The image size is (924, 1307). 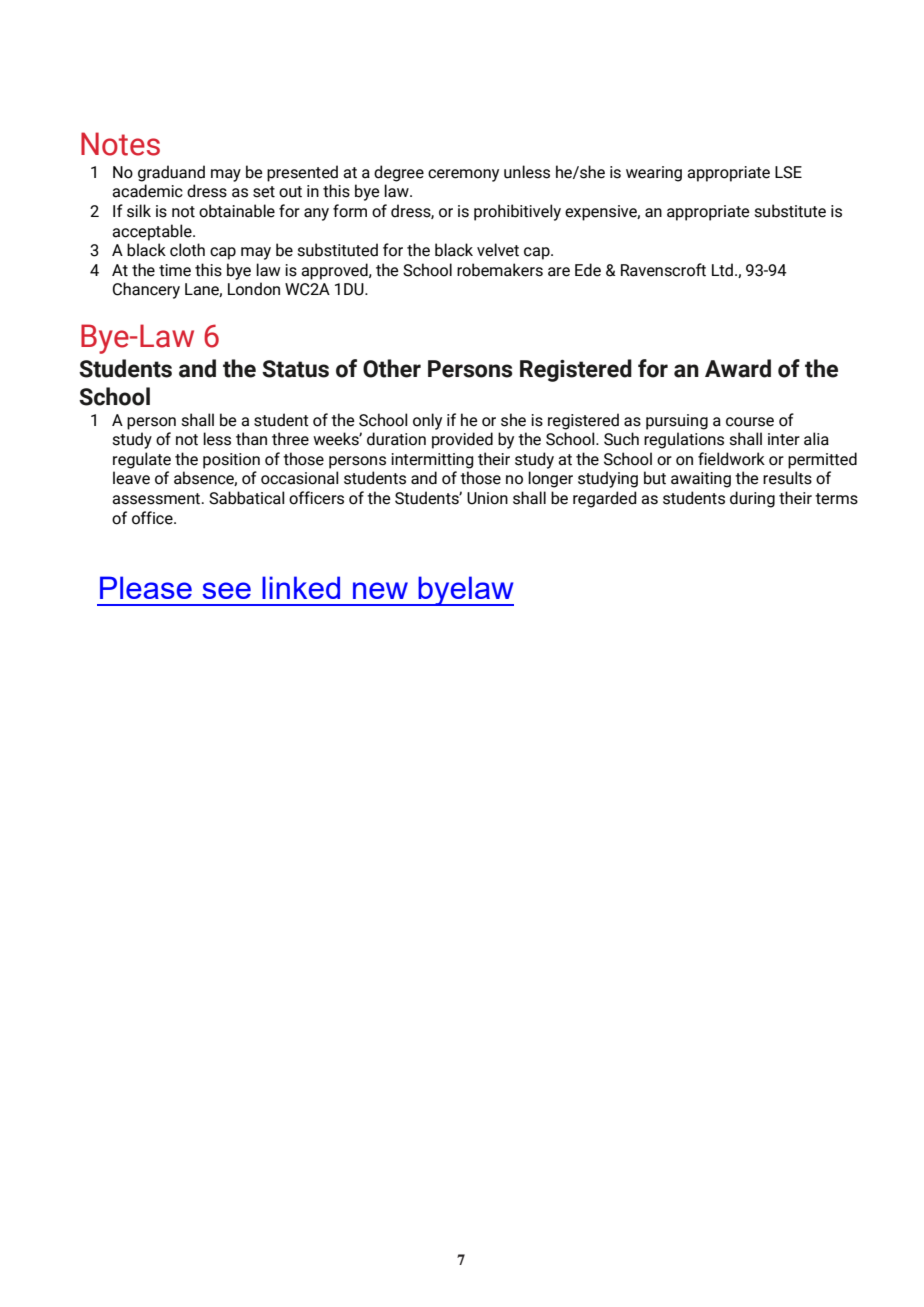 What do you see at coordinates (120, 144) in the document?
I see `Notes` at bounding box center [120, 144].
